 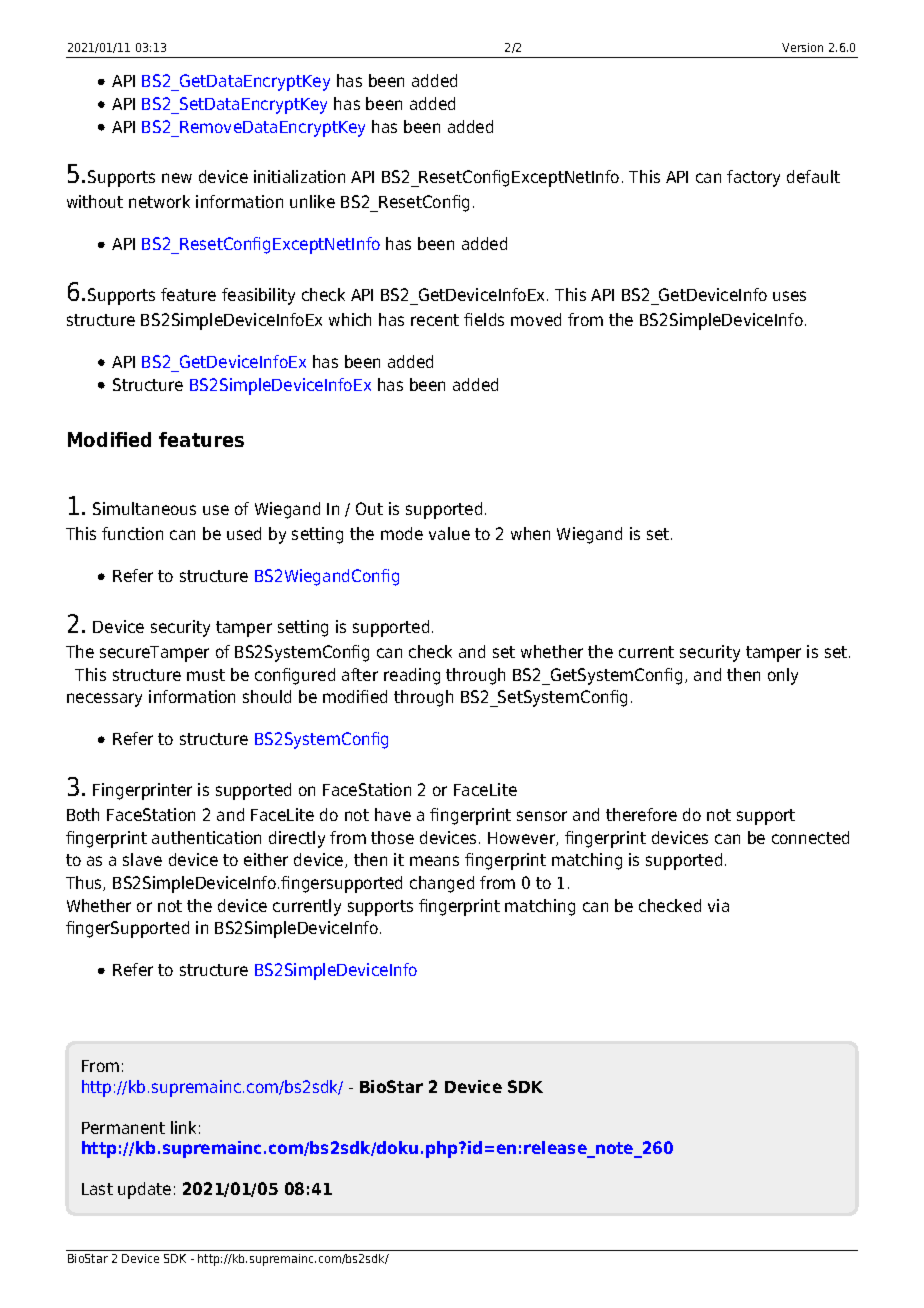 What do you see at coordinates (299, 176) in the screenshot?
I see `initialization` at bounding box center [299, 176].
